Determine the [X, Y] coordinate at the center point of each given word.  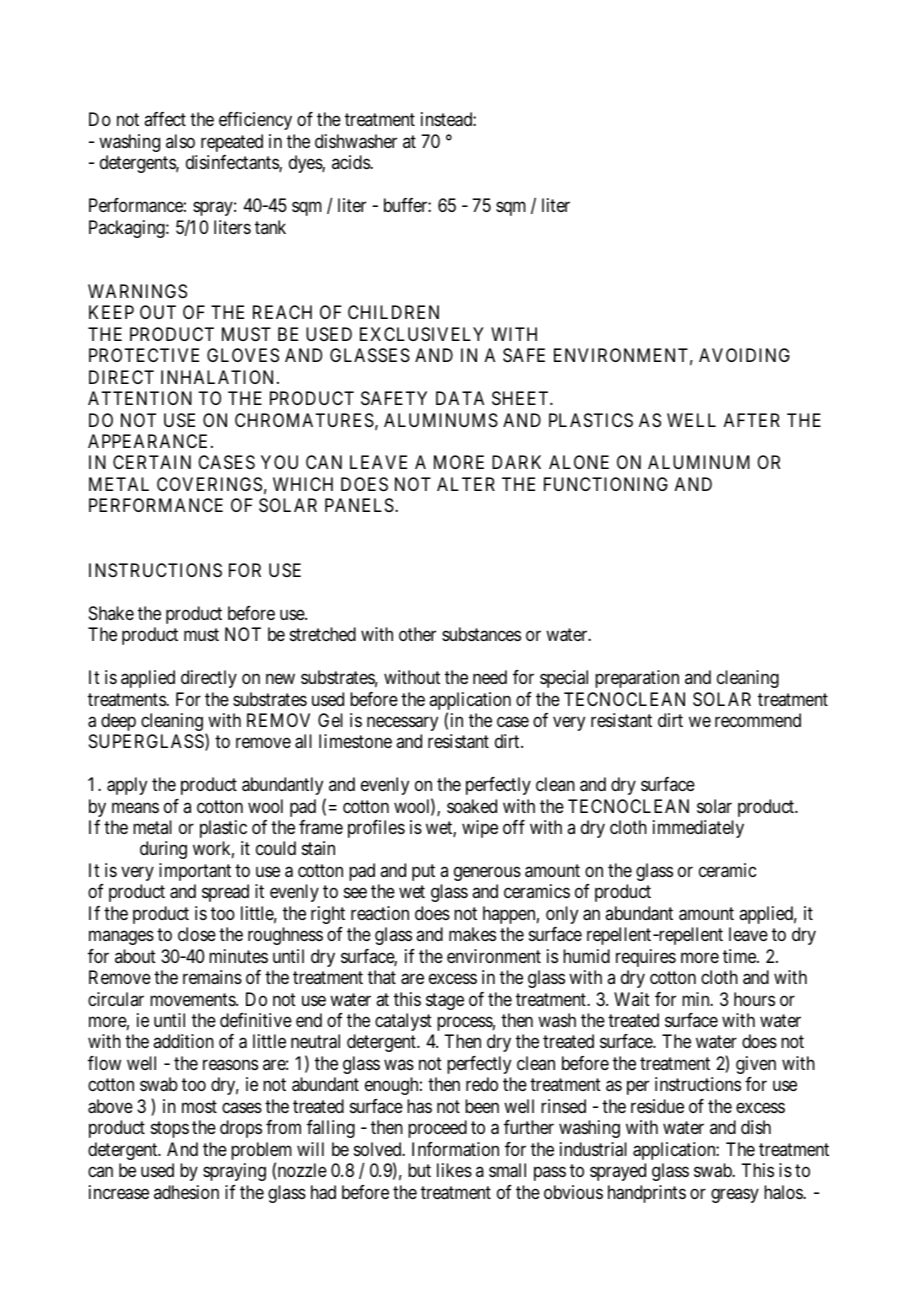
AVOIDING [744, 355]
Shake [111, 613]
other [417, 634]
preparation [637, 679]
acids [351, 162]
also [180, 141]
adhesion [186, 1192]
